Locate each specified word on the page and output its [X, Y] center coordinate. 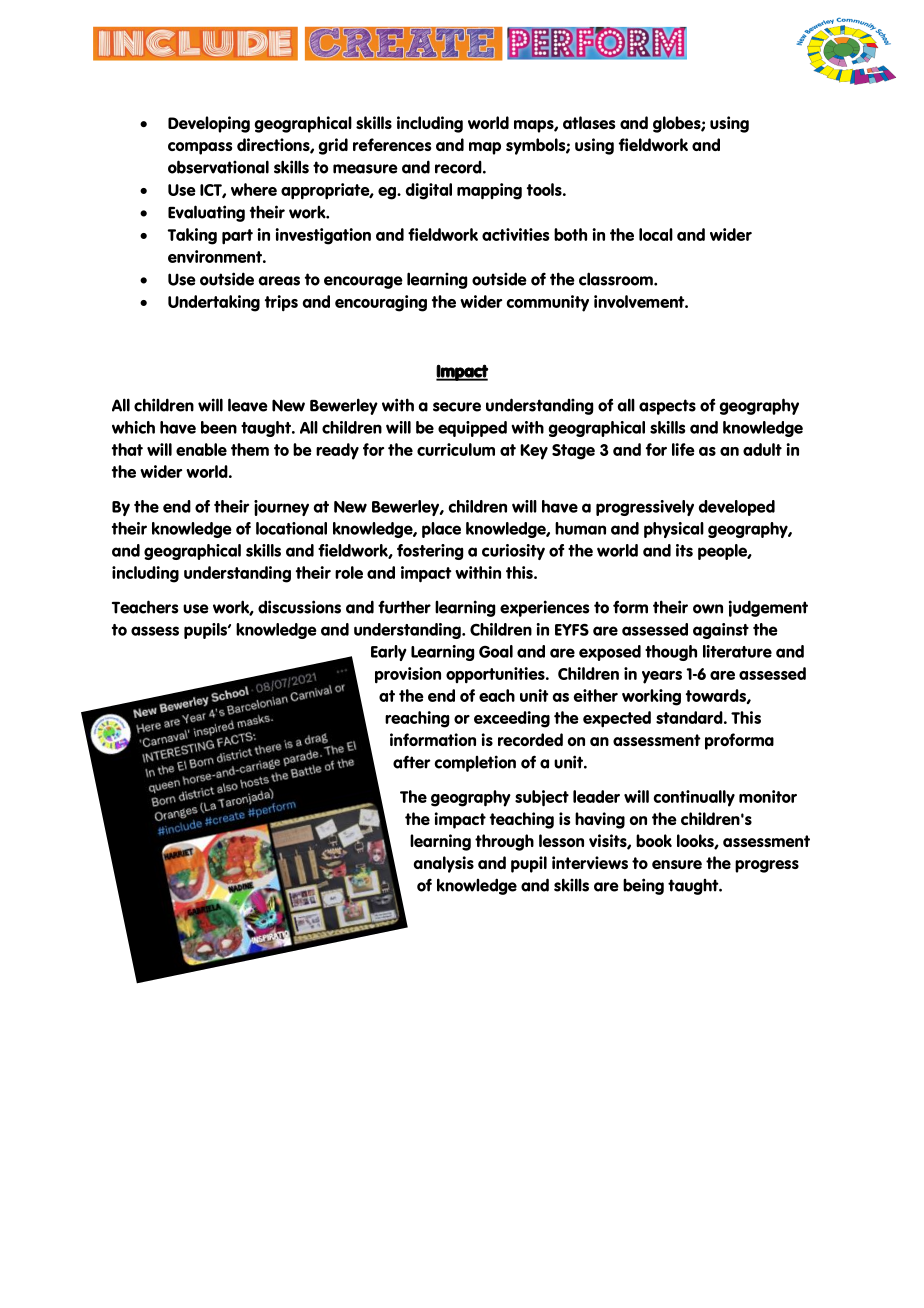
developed [737, 508]
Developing [209, 124]
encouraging [381, 303]
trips [281, 303]
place [441, 530]
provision [408, 675]
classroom [617, 279]
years [662, 677]
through [504, 842]
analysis [443, 864]
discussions [299, 607]
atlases [589, 122]
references [392, 144]
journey [281, 508]
